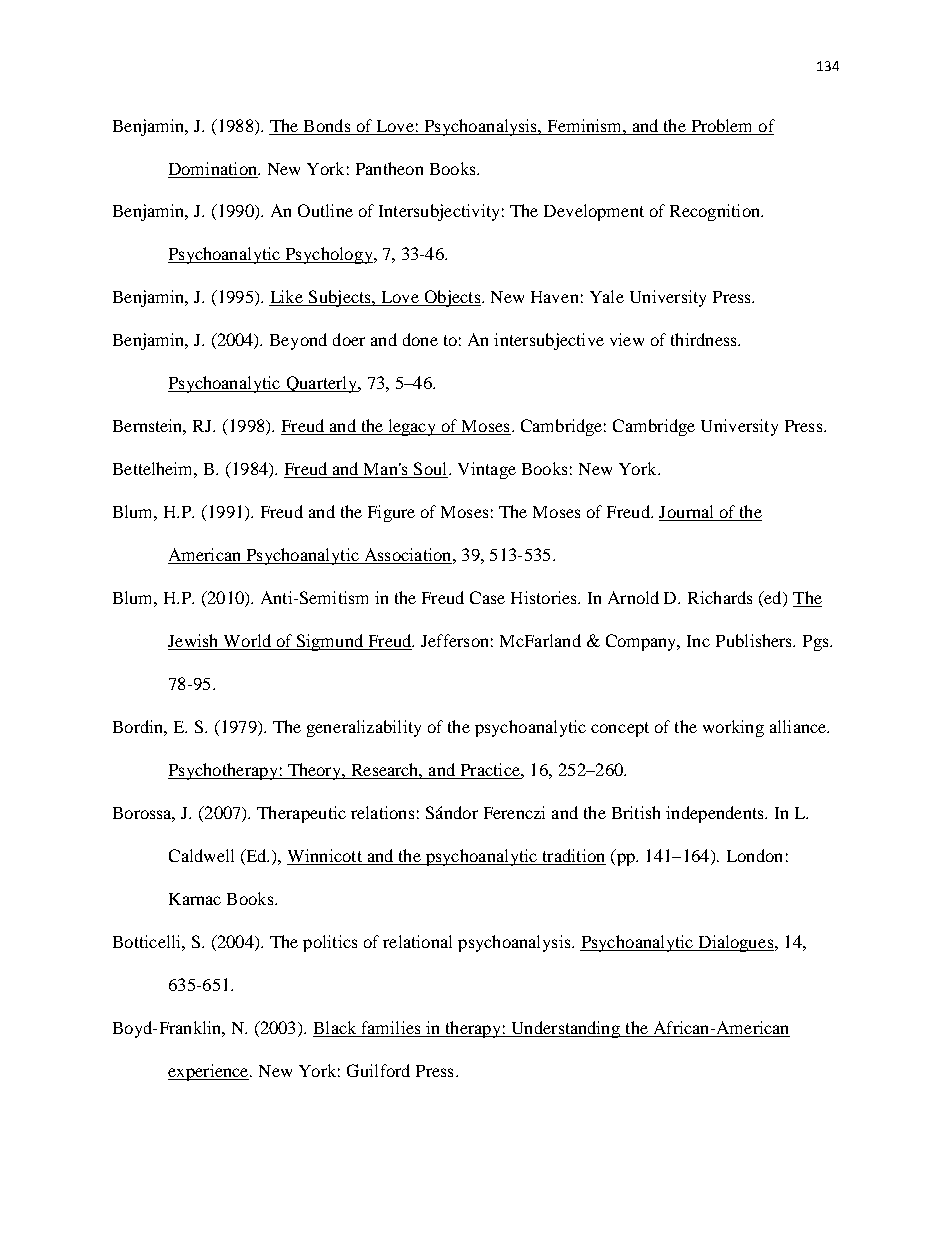 The width and height of the screenshot is (952, 1233). Describe the element at coordinates (487, 470) in the screenshot. I see `Vintage` at that location.
